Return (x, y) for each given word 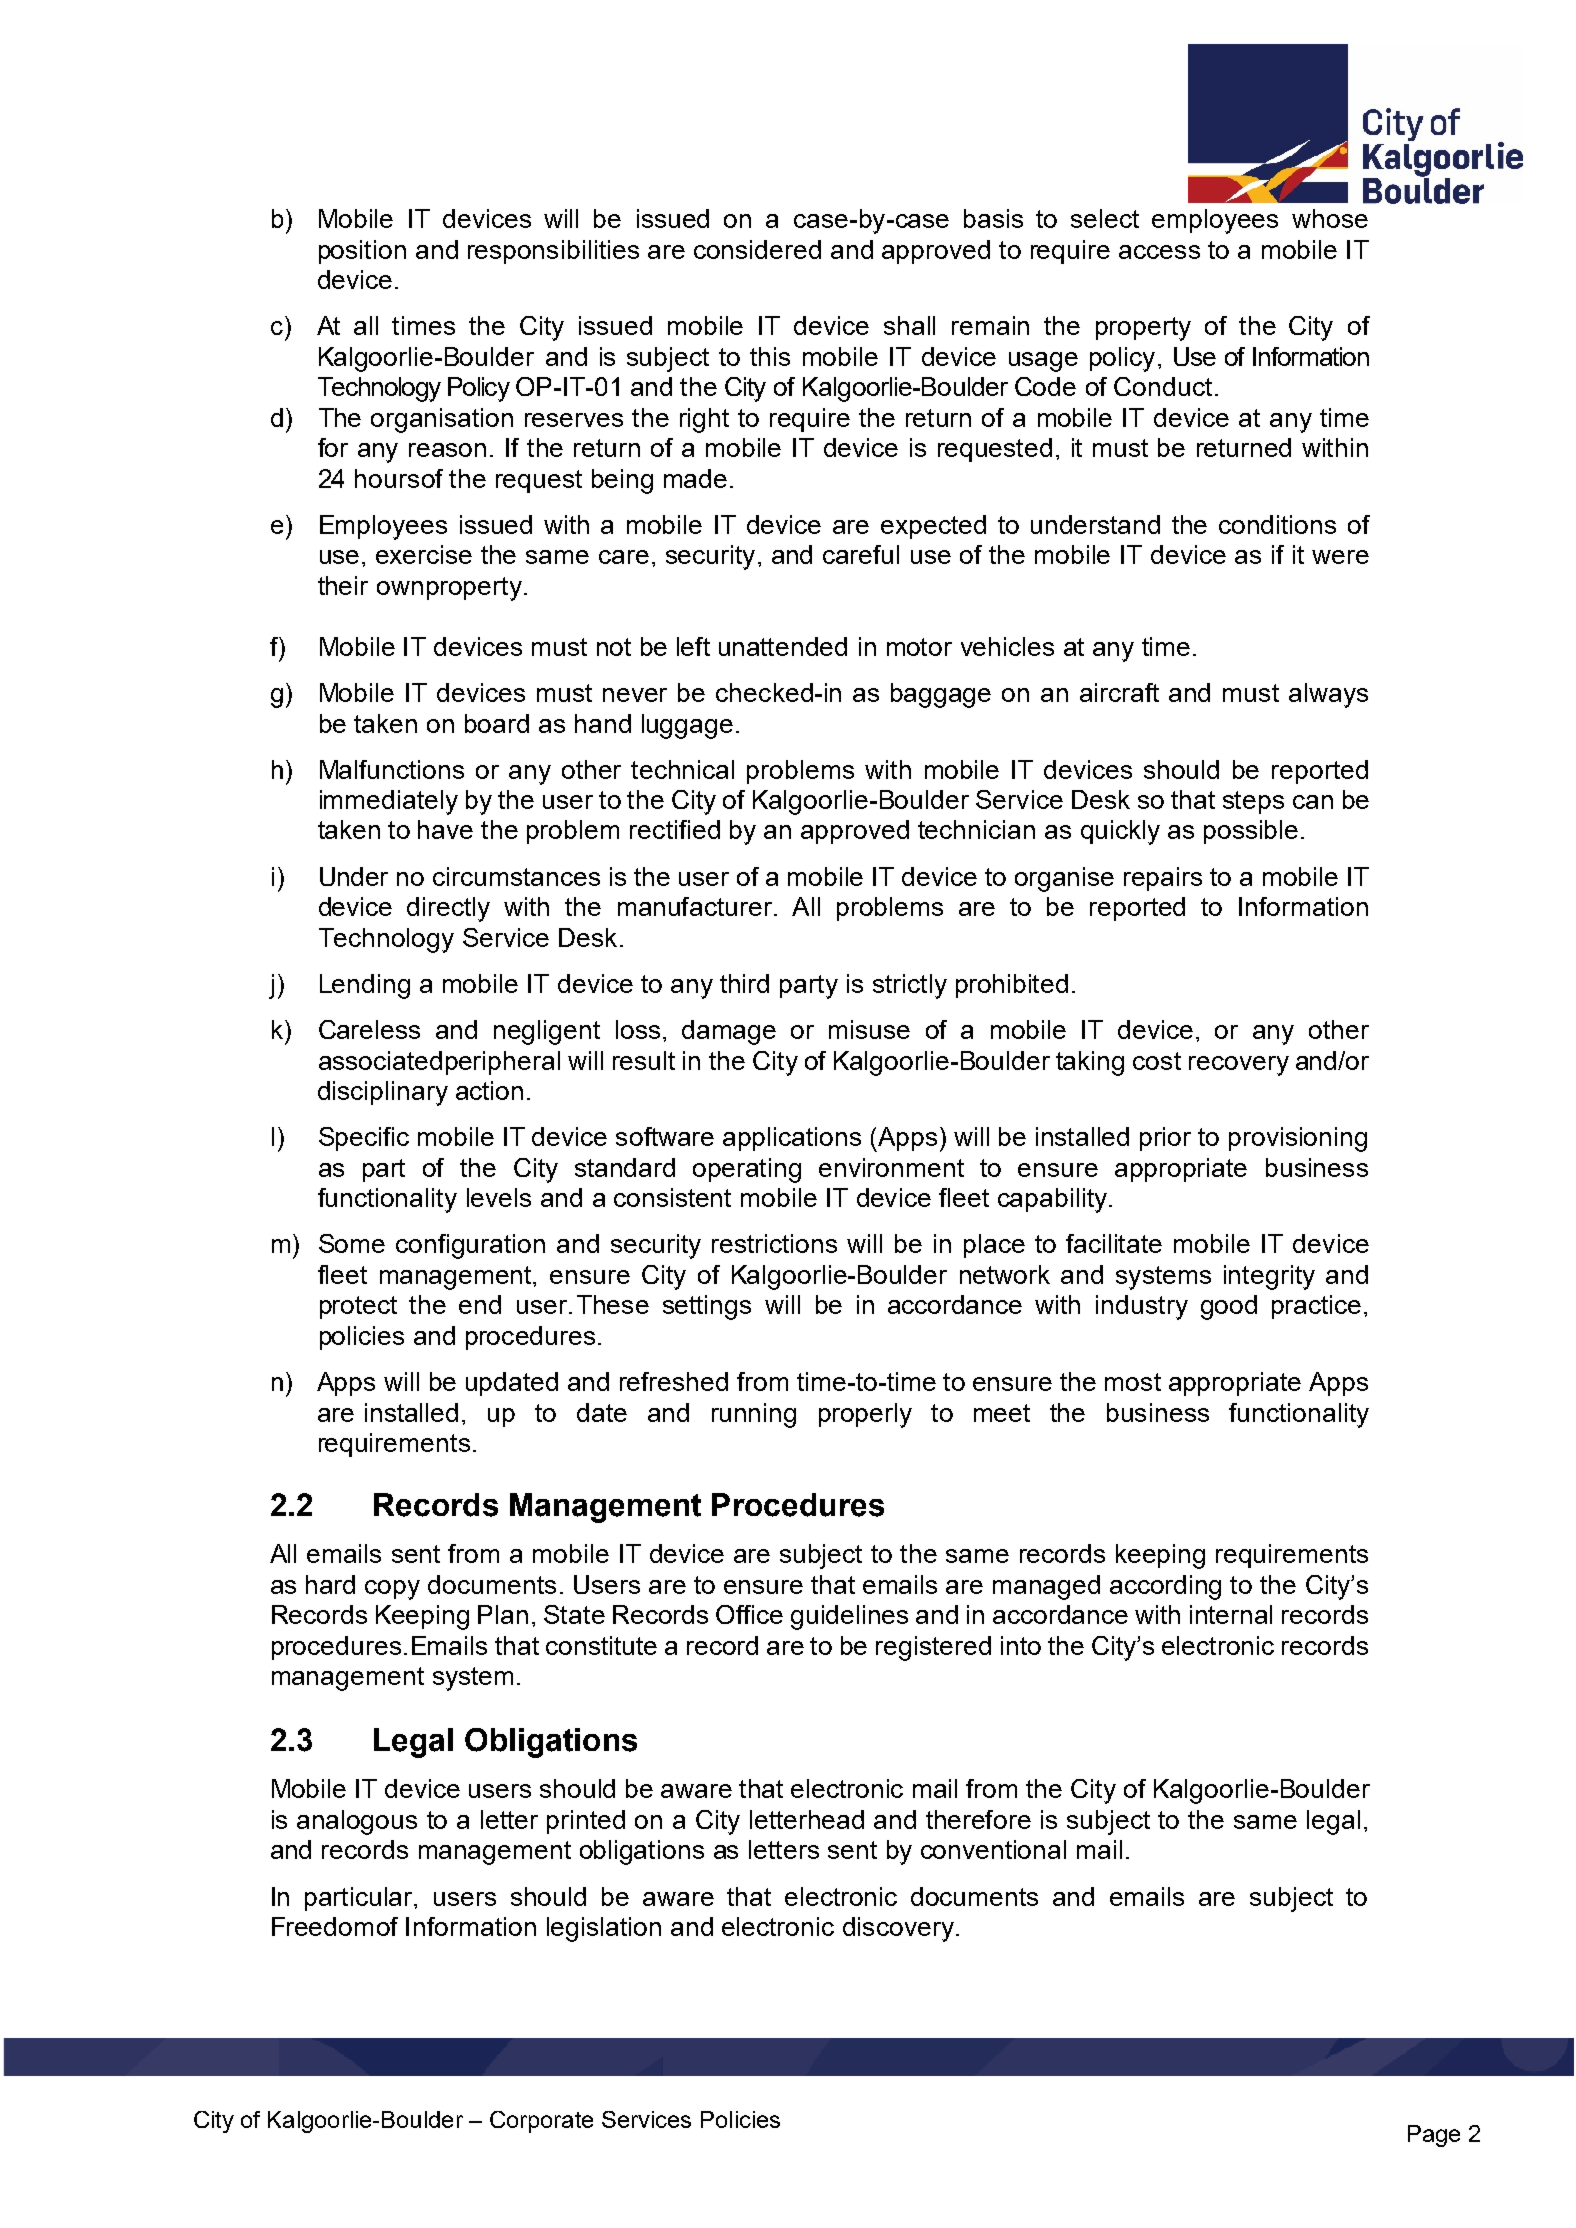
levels (499, 1197)
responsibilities (553, 252)
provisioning (1298, 1139)
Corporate (541, 2122)
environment (891, 1167)
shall (909, 325)
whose (1330, 218)
